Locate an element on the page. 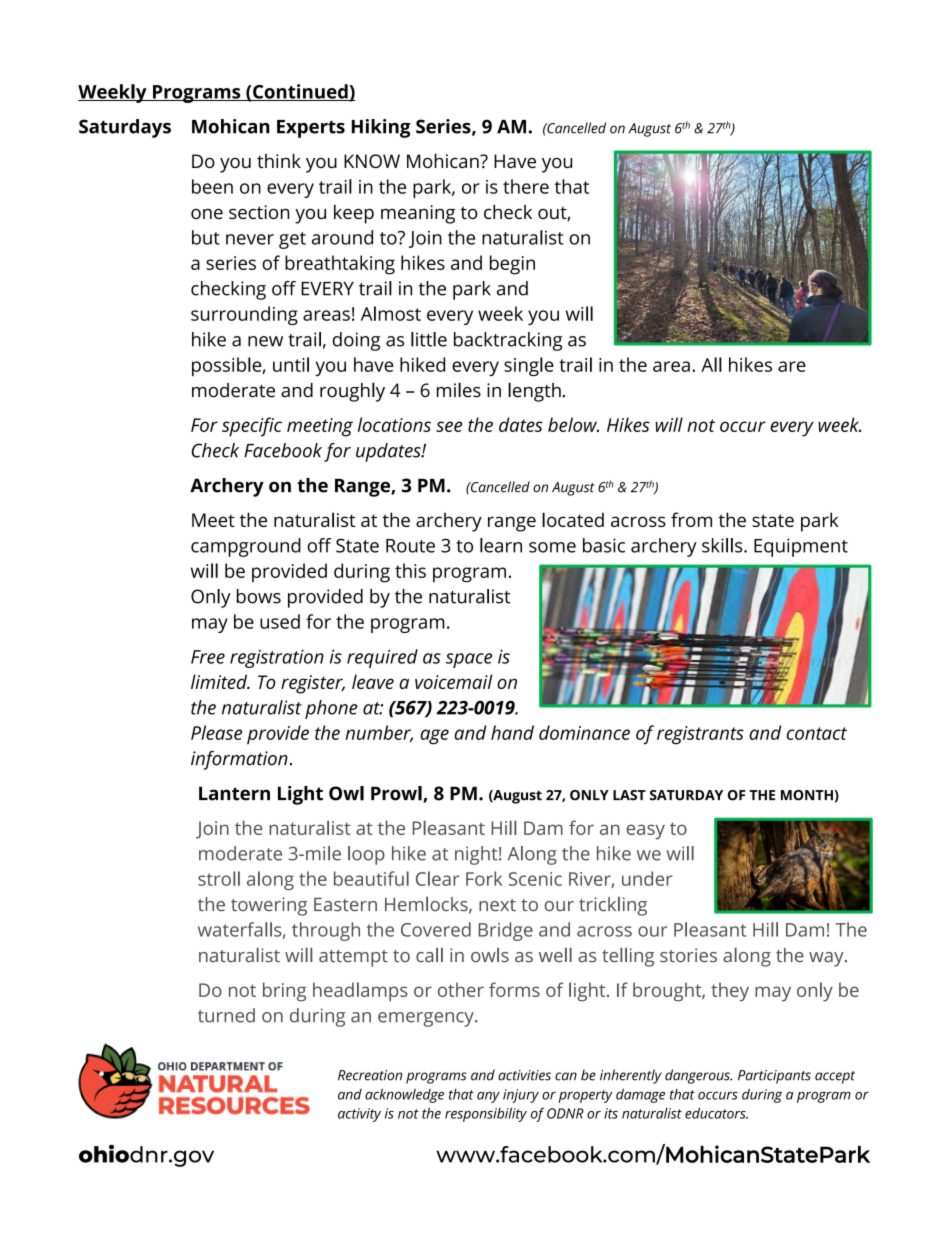  MONTH is located at coordinates (807, 795).
